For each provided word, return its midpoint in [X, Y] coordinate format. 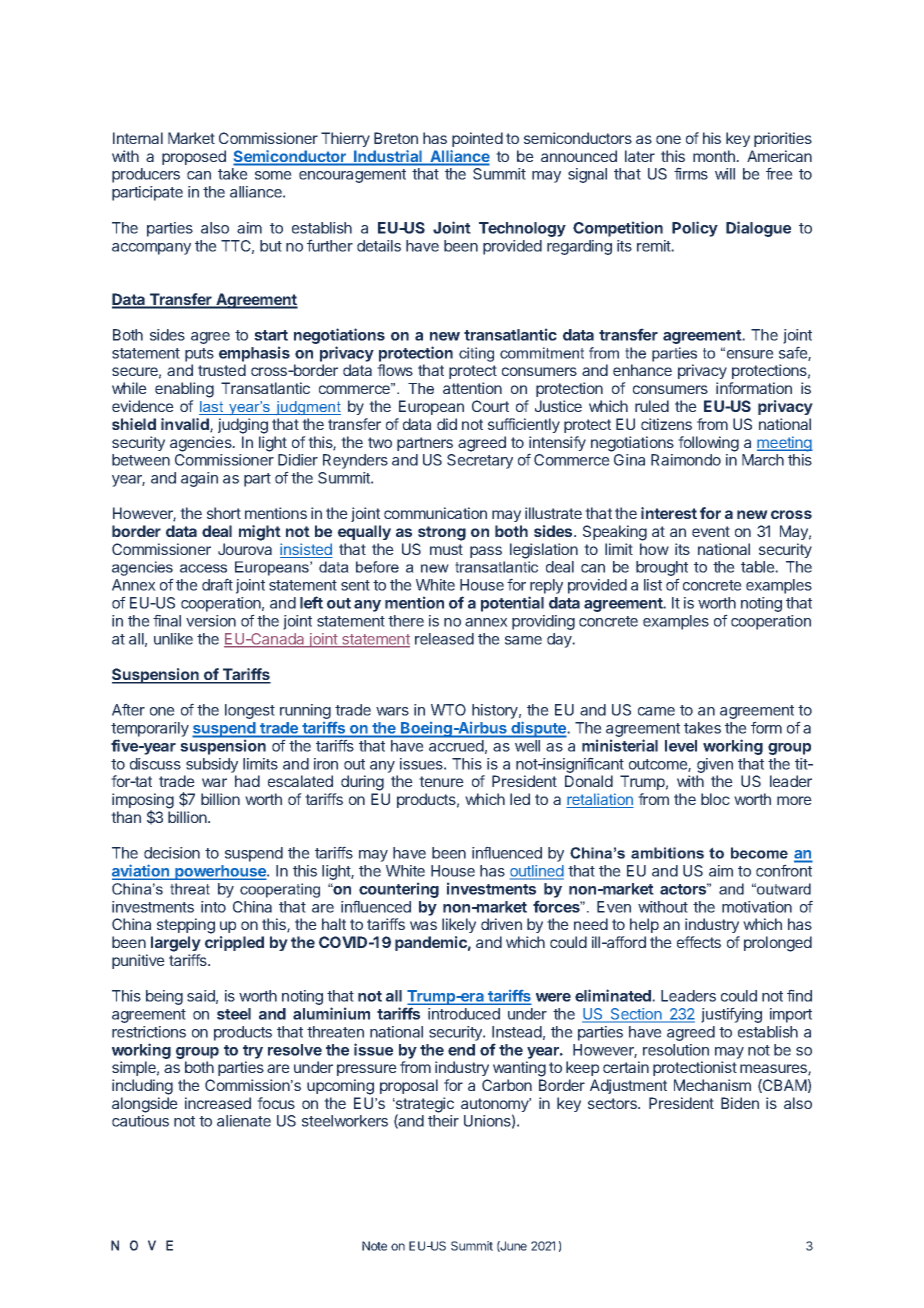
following [708, 444]
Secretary [480, 461]
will [725, 174]
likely [459, 925]
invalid [186, 425]
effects [699, 942]
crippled [234, 943]
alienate [244, 1121]
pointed [477, 139]
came [656, 711]
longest [250, 711]
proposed [194, 157]
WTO [448, 710]
